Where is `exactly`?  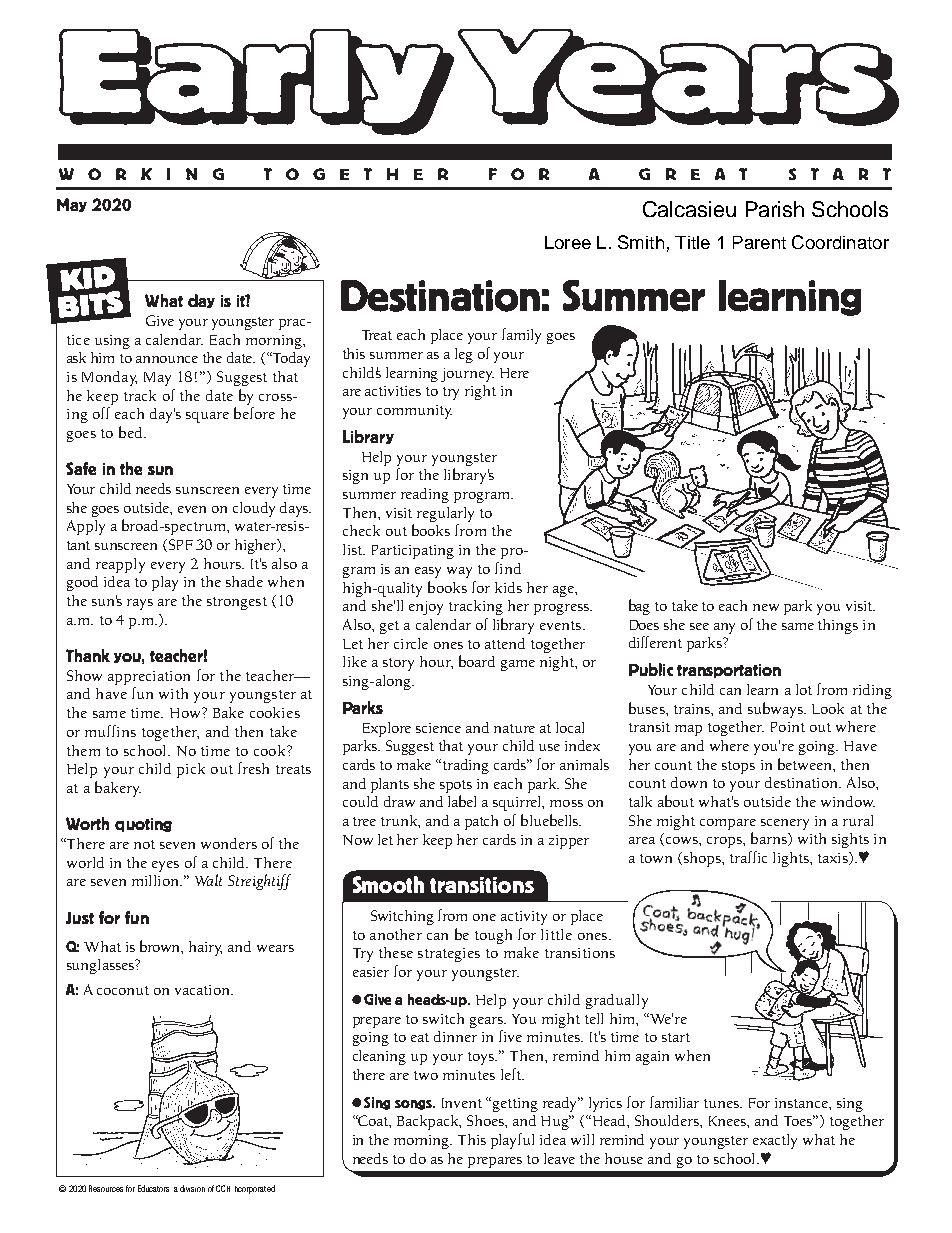 exactly is located at coordinates (775, 1141).
